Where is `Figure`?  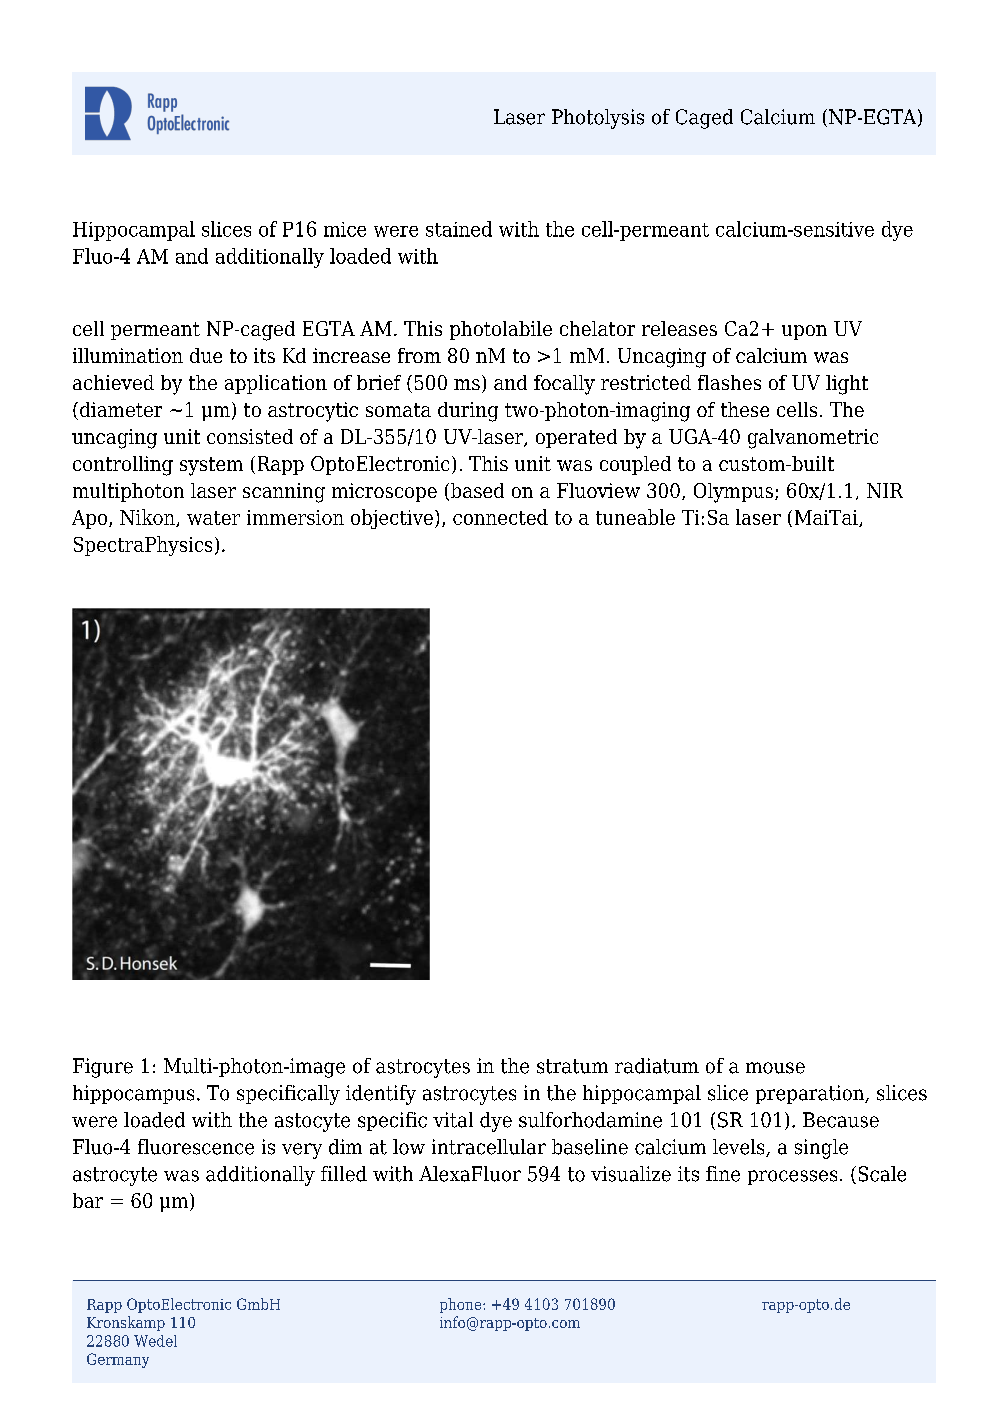
Figure is located at coordinates (103, 1068).
